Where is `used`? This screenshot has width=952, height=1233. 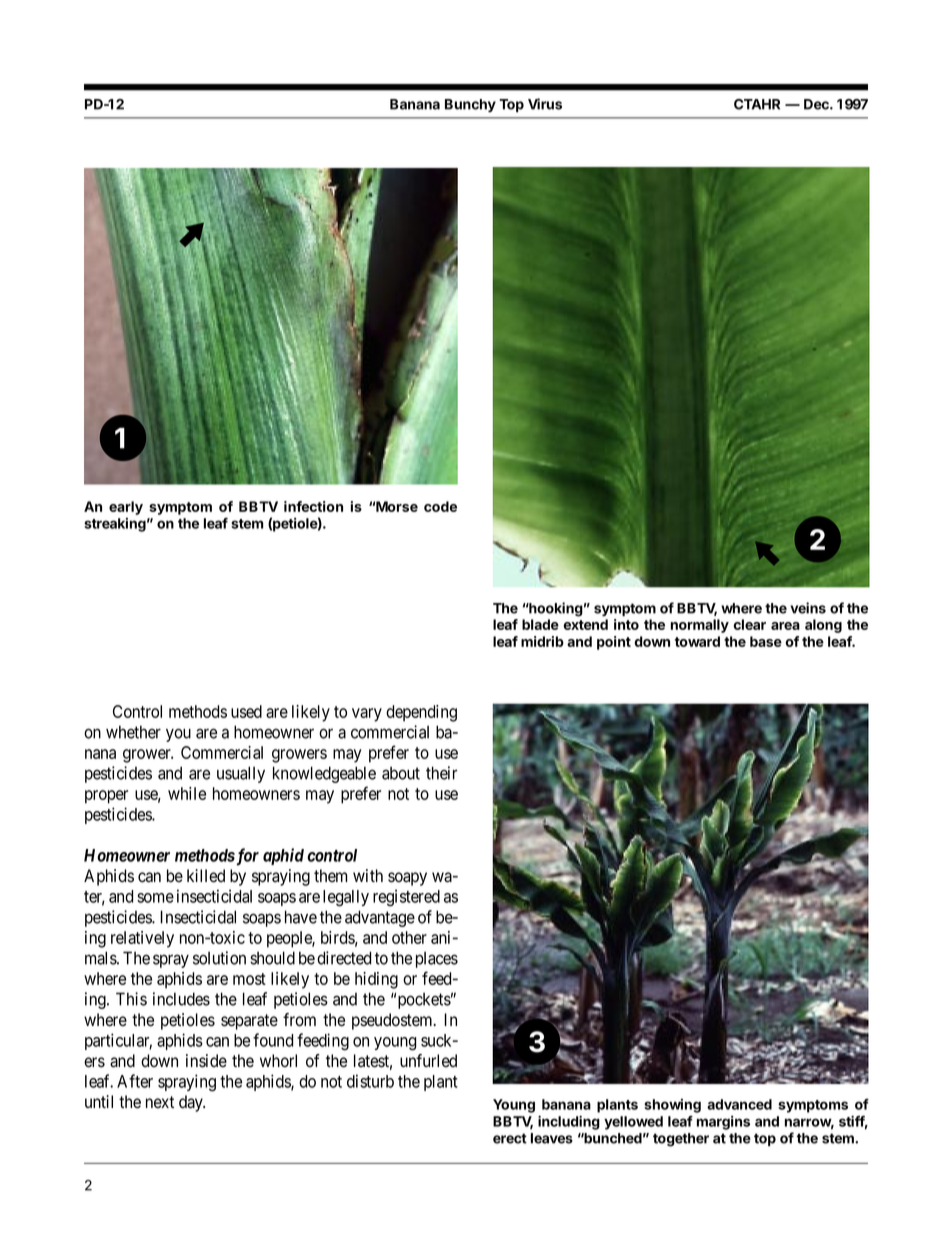
used is located at coordinates (246, 711).
